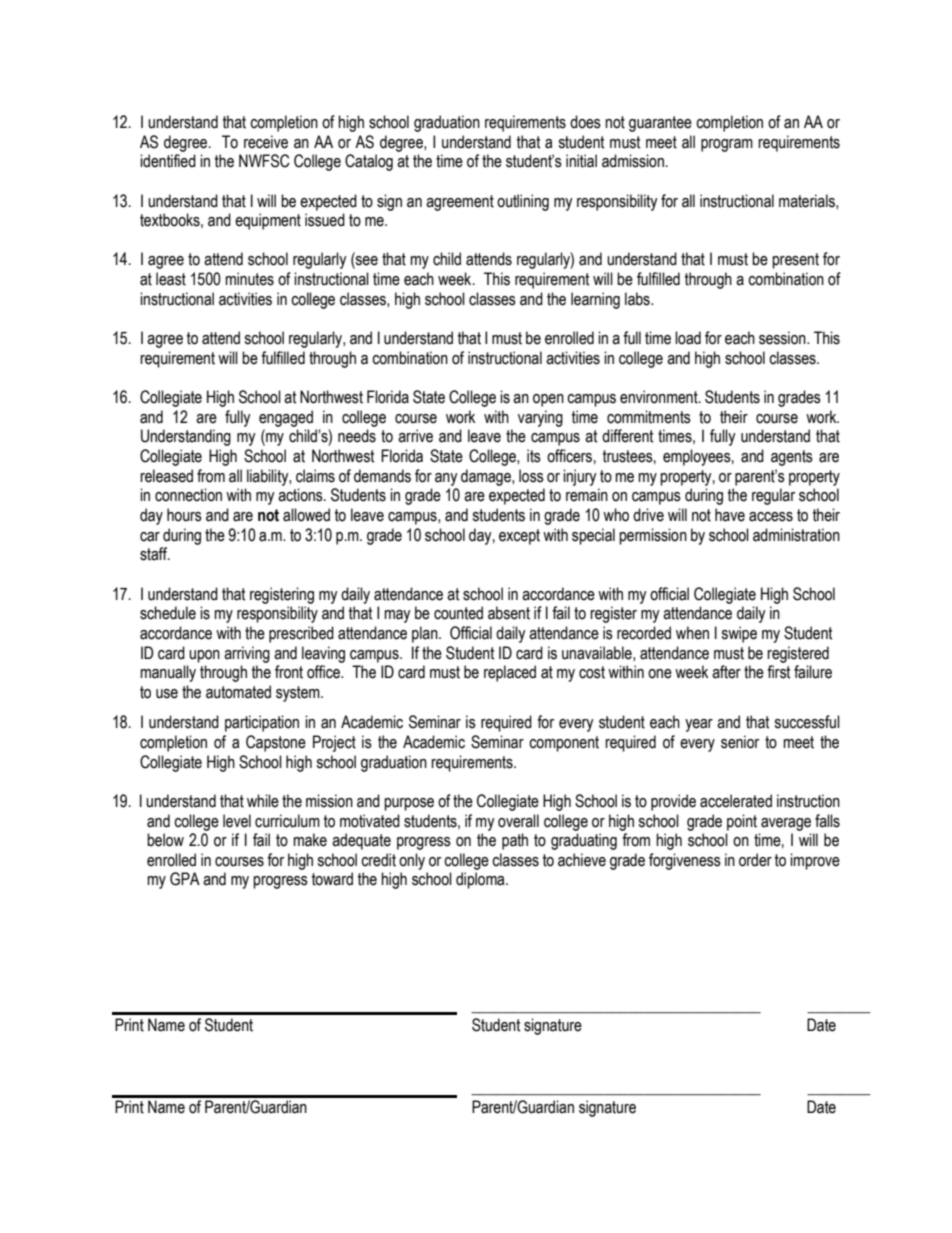 Image resolution: width=952 pixels, height=1233 pixels. Describe the element at coordinates (446, 479) in the screenshot. I see `any` at that location.
